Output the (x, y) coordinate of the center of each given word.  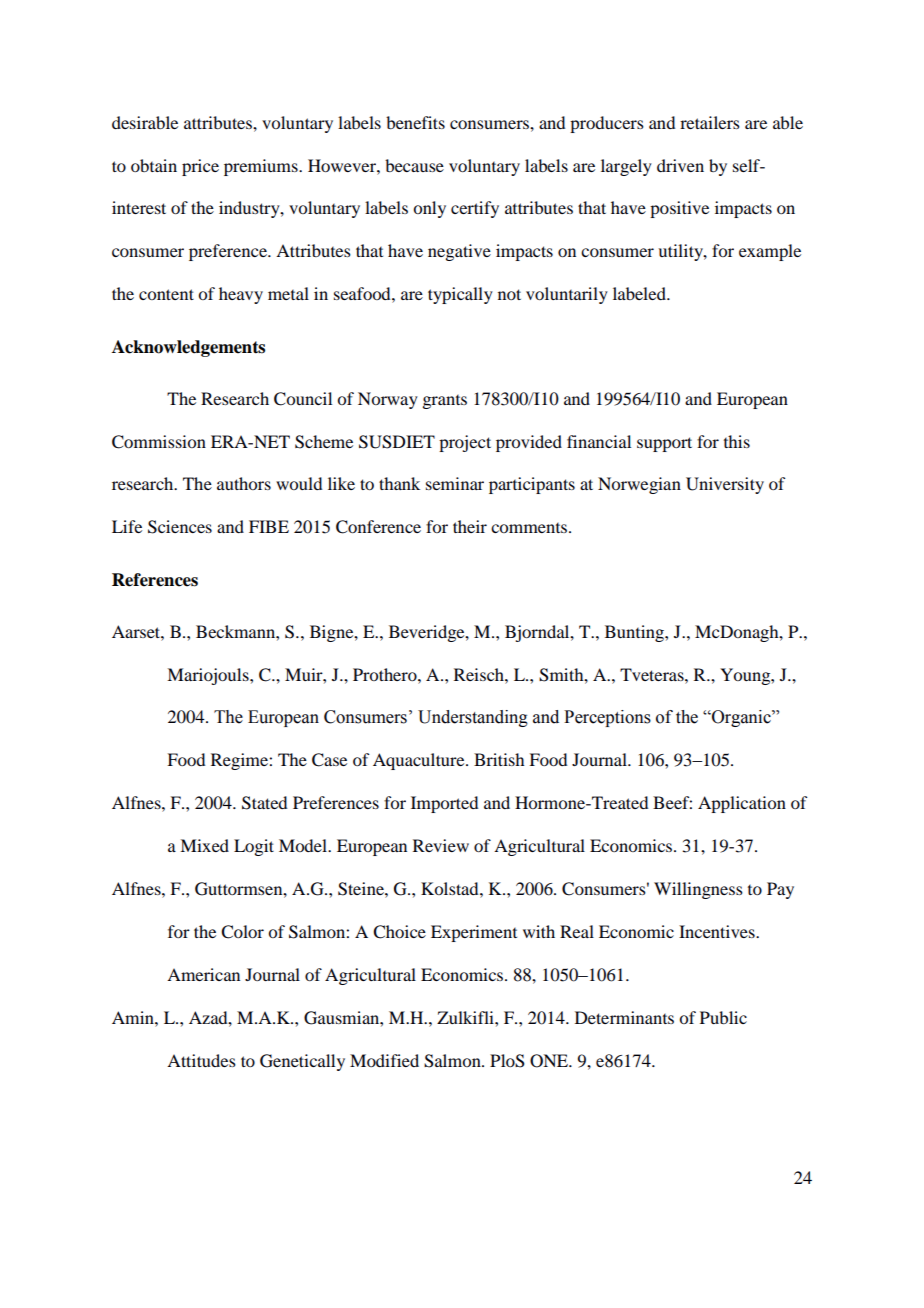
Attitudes (201, 1060)
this (737, 441)
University (725, 485)
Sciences (180, 527)
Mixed (204, 845)
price (200, 167)
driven (680, 165)
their (470, 526)
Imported (444, 804)
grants (445, 402)
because (414, 165)
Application (742, 804)
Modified (384, 1060)
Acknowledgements (188, 348)
